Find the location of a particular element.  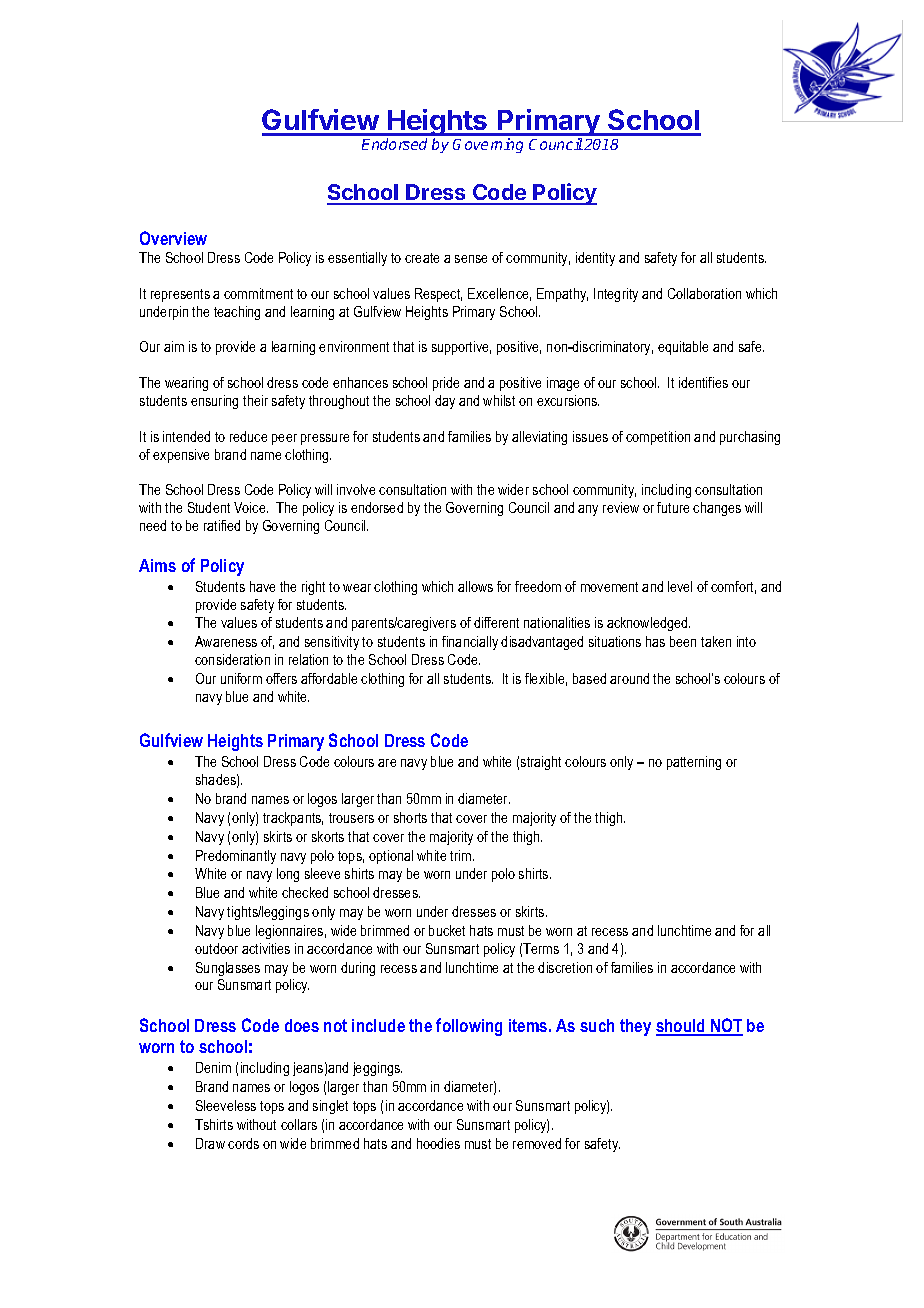

Collaboration is located at coordinates (704, 293).
